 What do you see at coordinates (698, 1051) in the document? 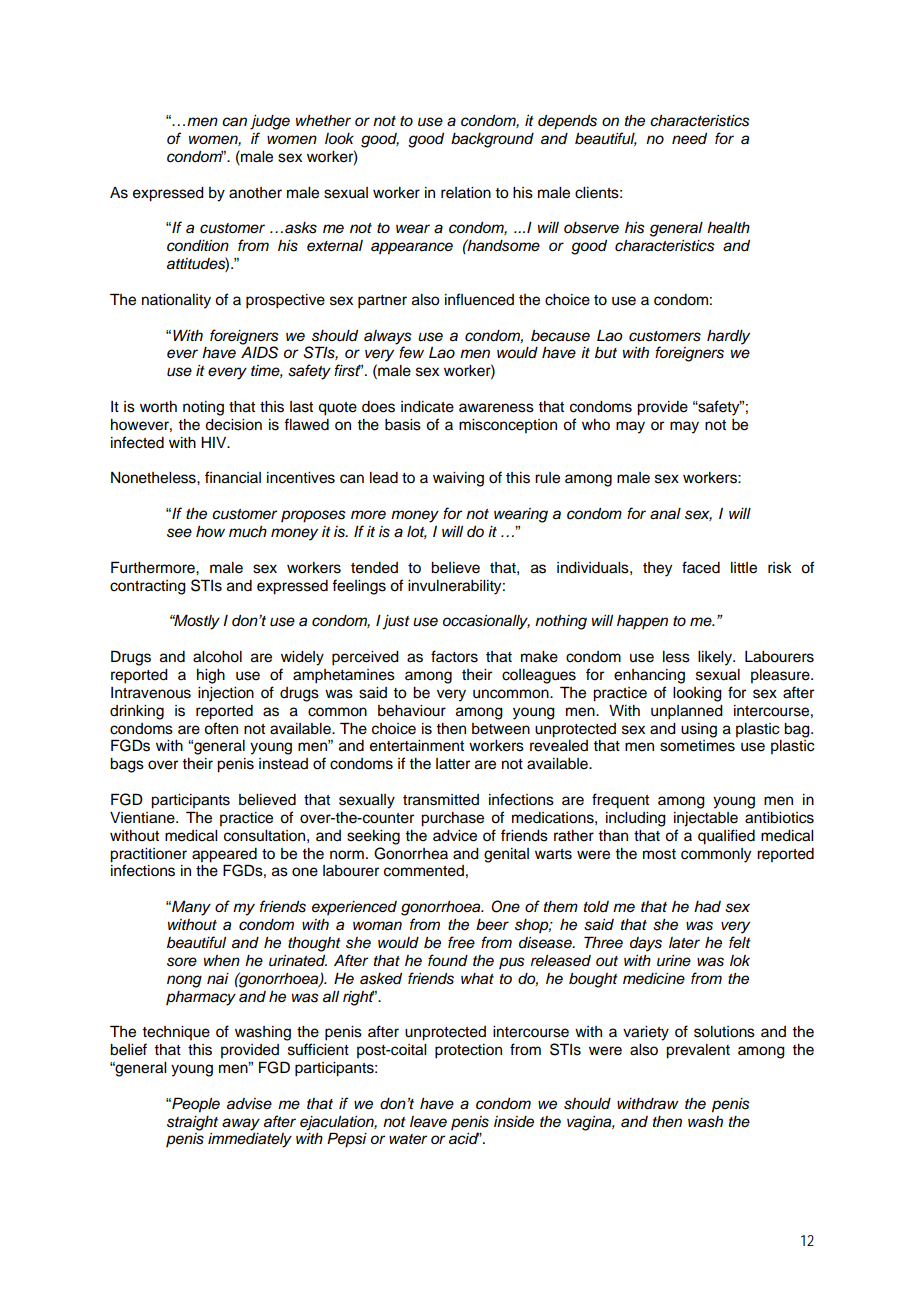
I see `prevalent` at bounding box center [698, 1051].
